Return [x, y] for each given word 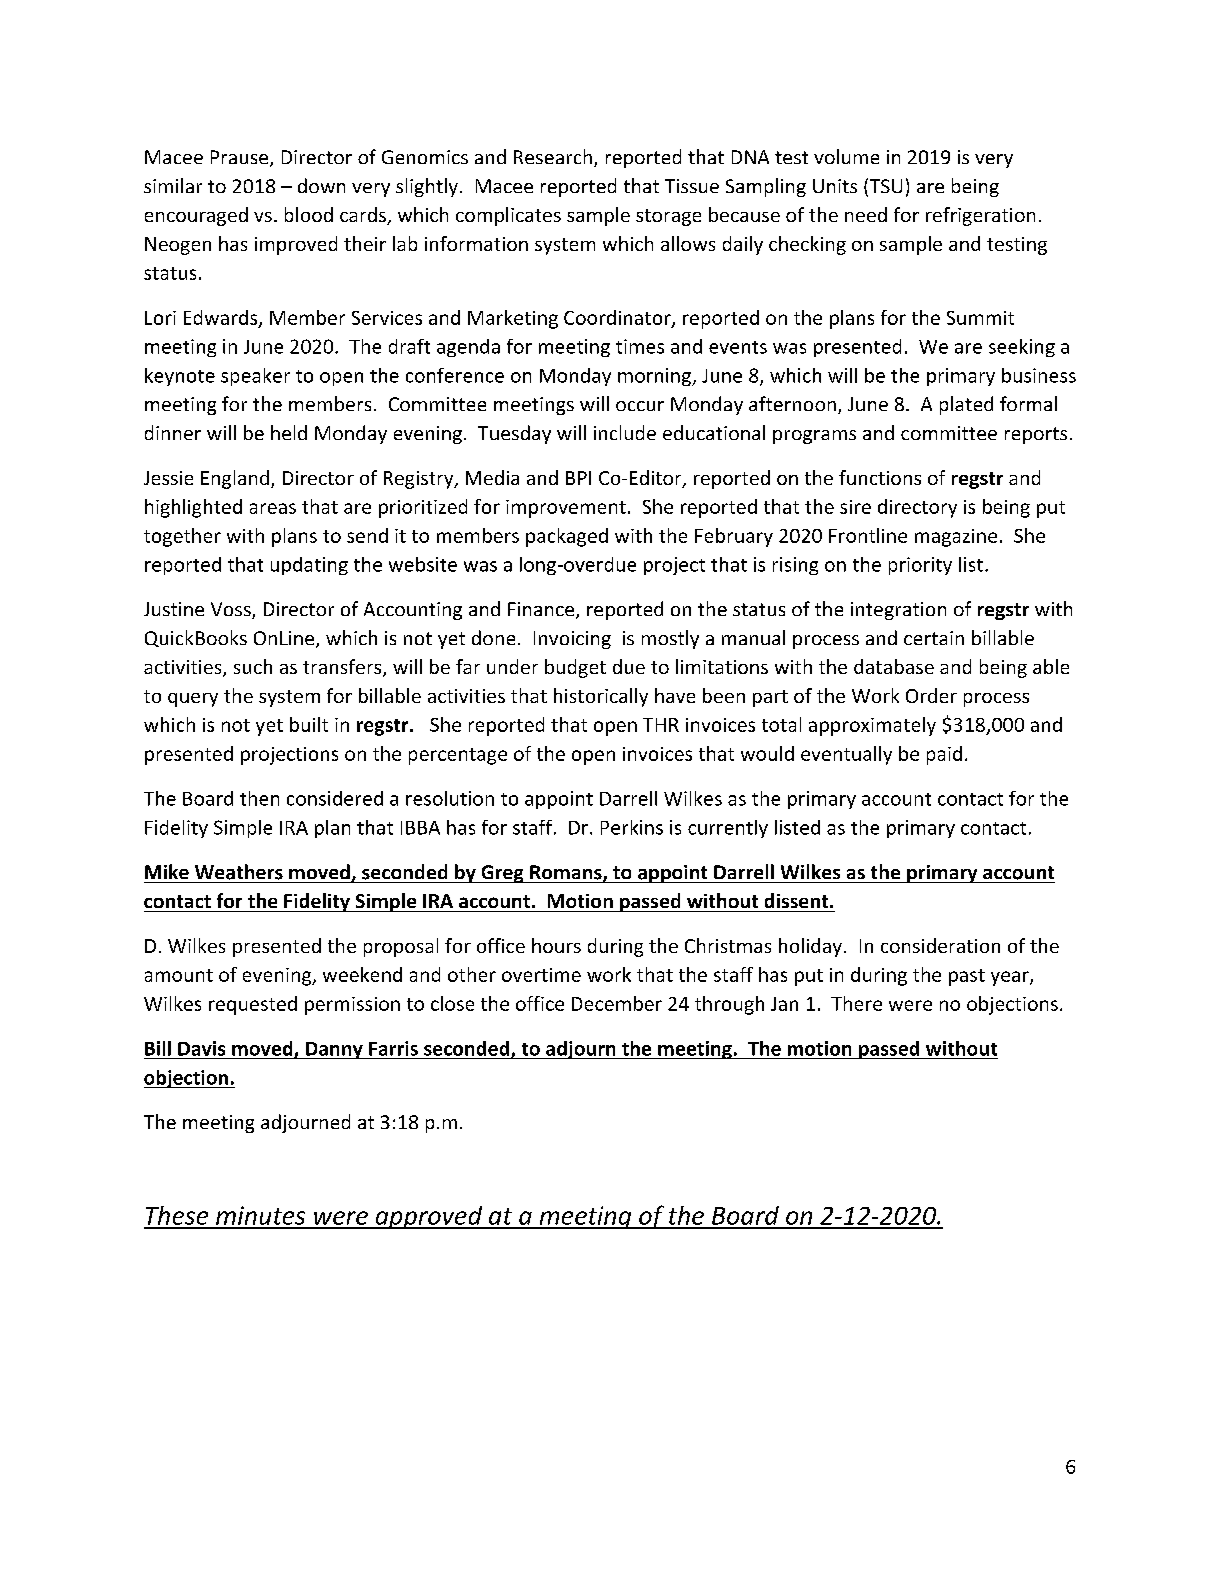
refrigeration [980, 216]
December [617, 1003]
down [321, 185]
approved [429, 1217]
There [856, 1003]
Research [553, 156]
